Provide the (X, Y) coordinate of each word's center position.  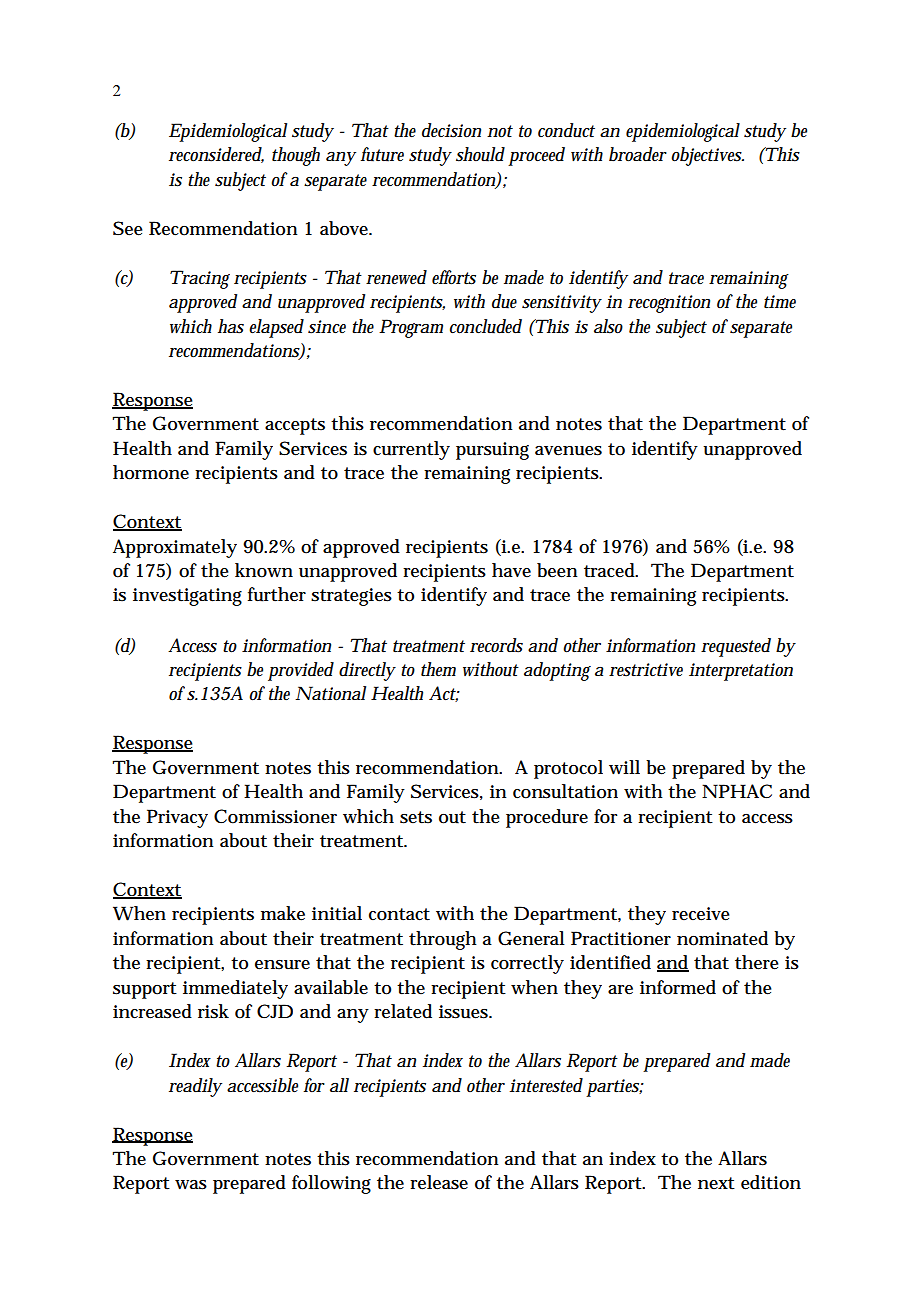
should (480, 154)
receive (701, 914)
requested (736, 647)
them (438, 669)
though (296, 156)
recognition (669, 304)
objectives (707, 156)
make (283, 913)
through (443, 940)
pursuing (492, 451)
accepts (295, 426)
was (191, 1185)
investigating (187, 597)
